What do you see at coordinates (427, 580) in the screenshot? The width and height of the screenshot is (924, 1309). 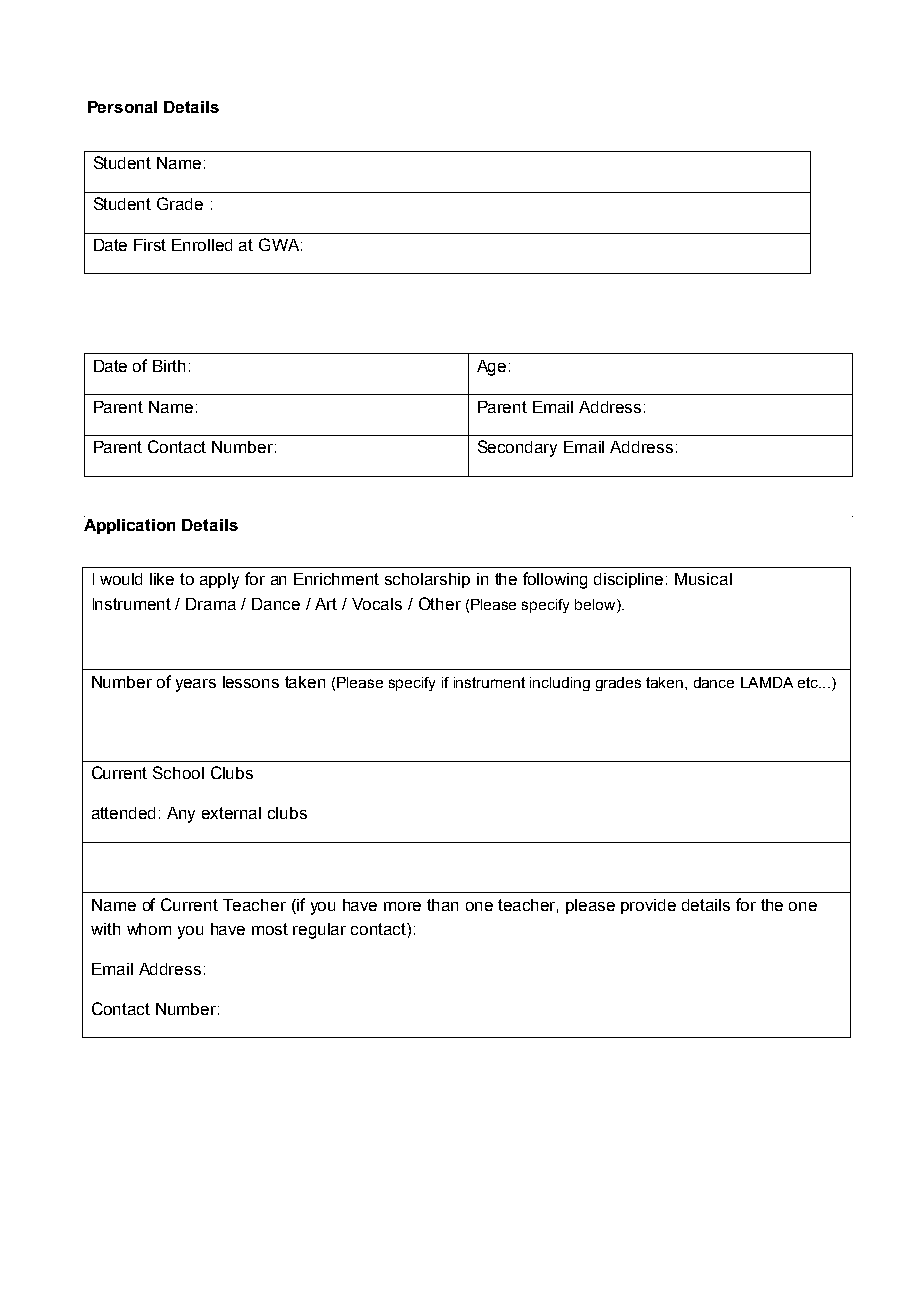 I see `scholarship` at bounding box center [427, 580].
